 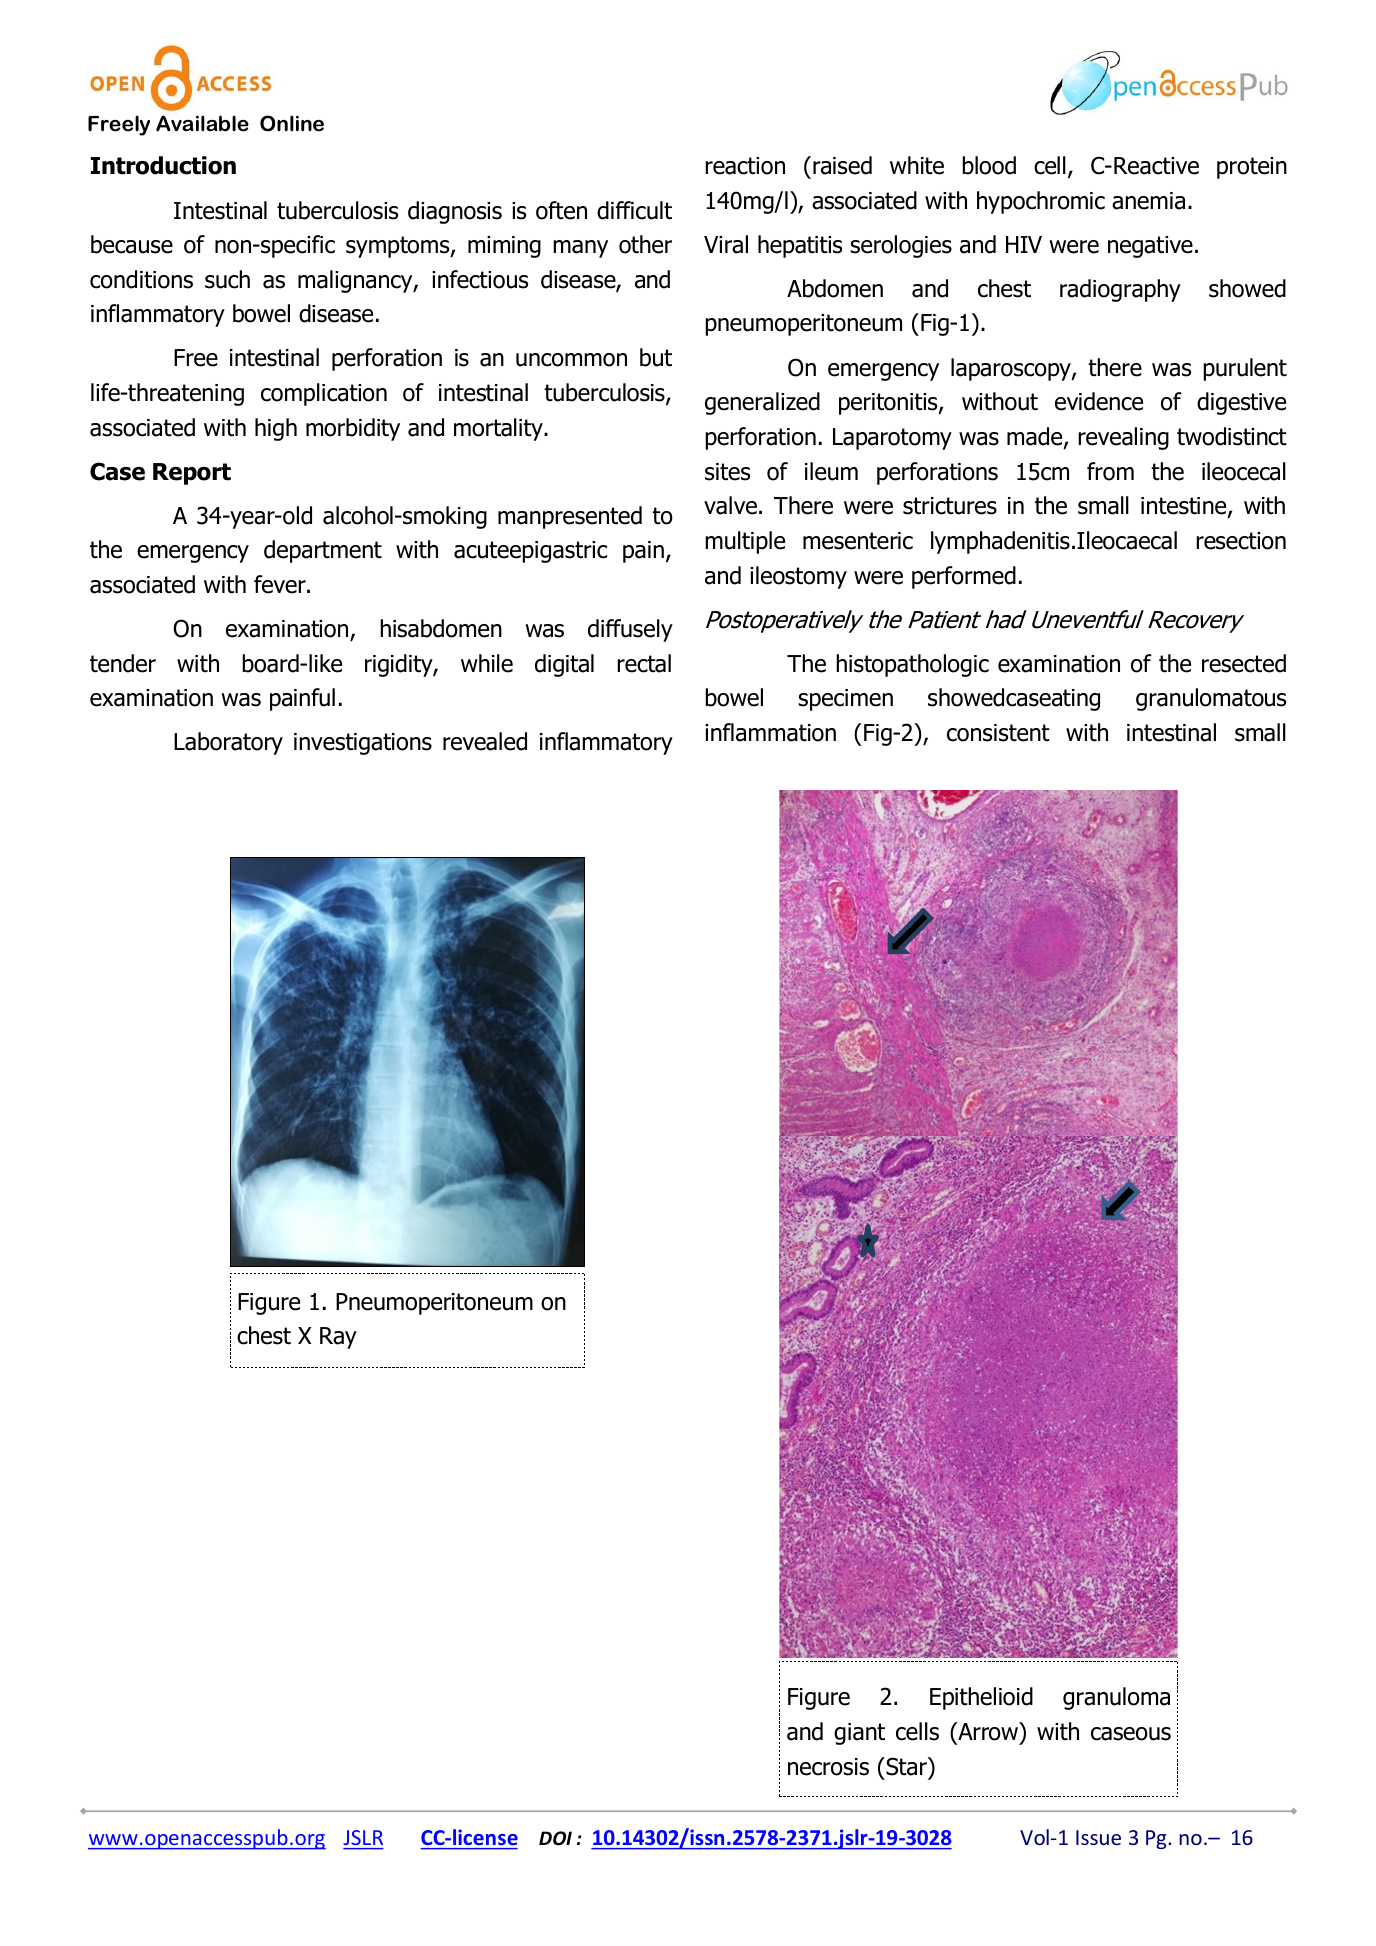 I want to click on consistent, so click(x=998, y=733).
